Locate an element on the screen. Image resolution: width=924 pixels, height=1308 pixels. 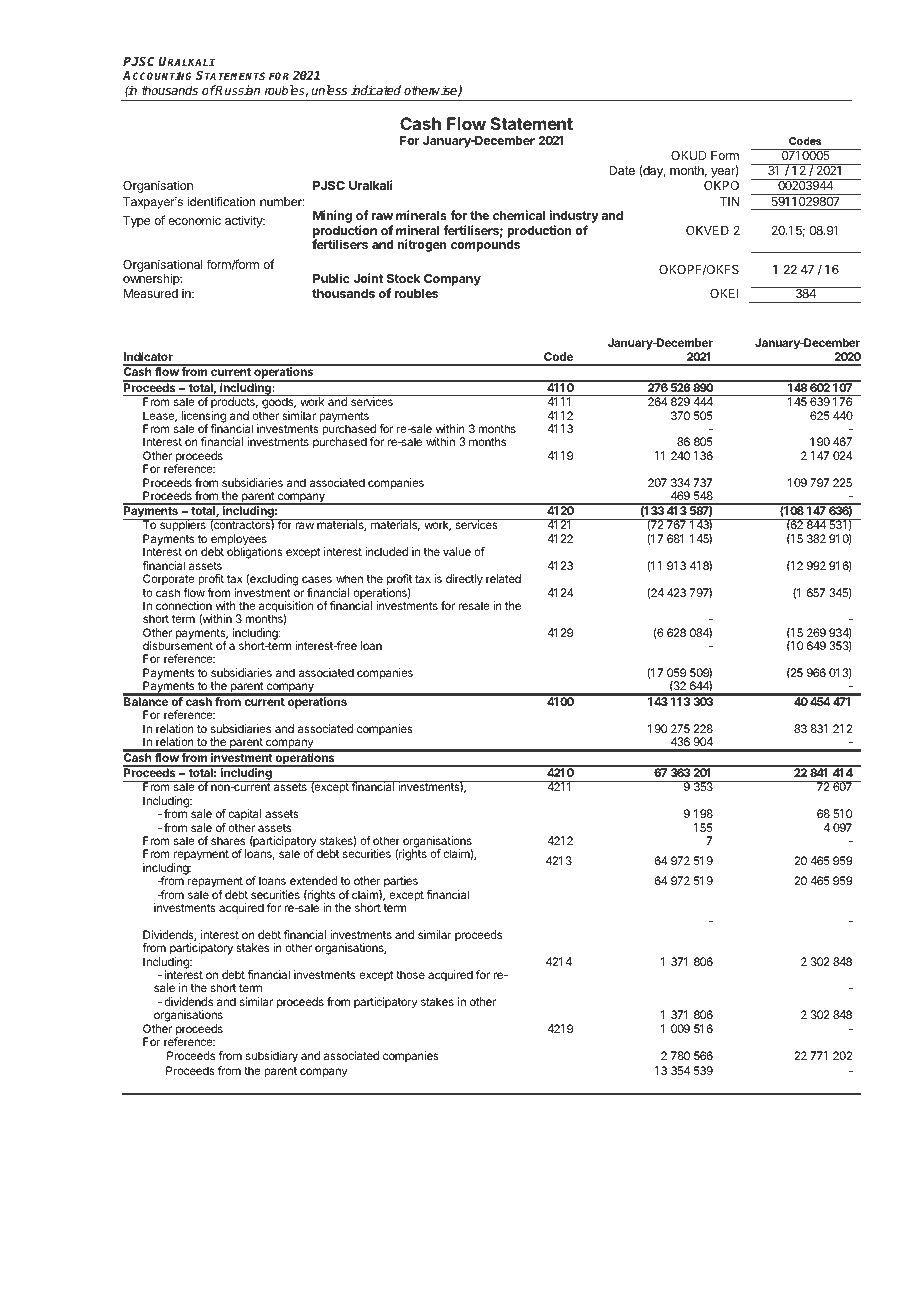
Date is located at coordinates (622, 170).
